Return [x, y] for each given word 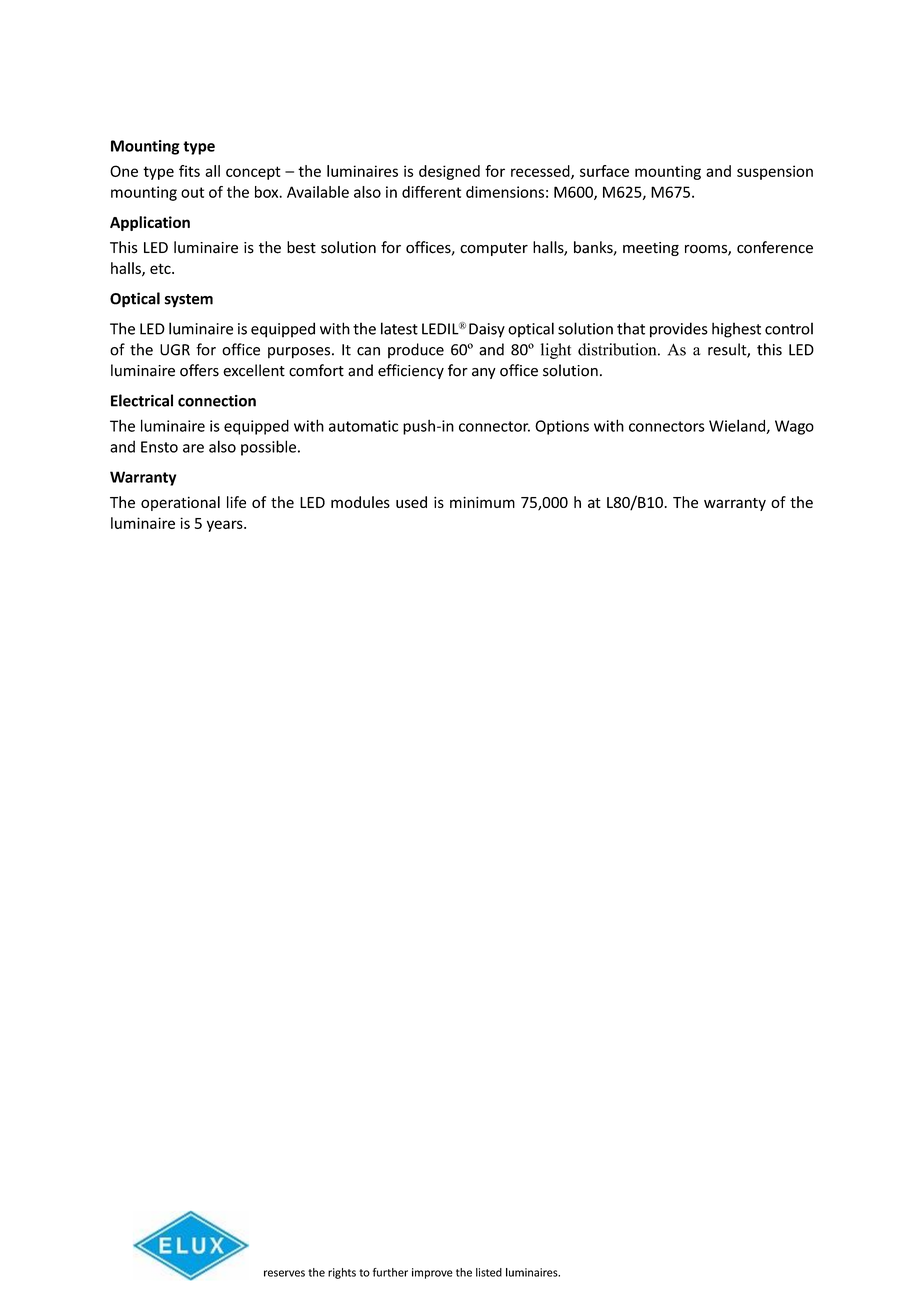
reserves [284, 1273]
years [226, 526]
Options [562, 427]
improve [432, 1273]
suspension [775, 172]
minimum [482, 502]
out [192, 192]
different [431, 192]
